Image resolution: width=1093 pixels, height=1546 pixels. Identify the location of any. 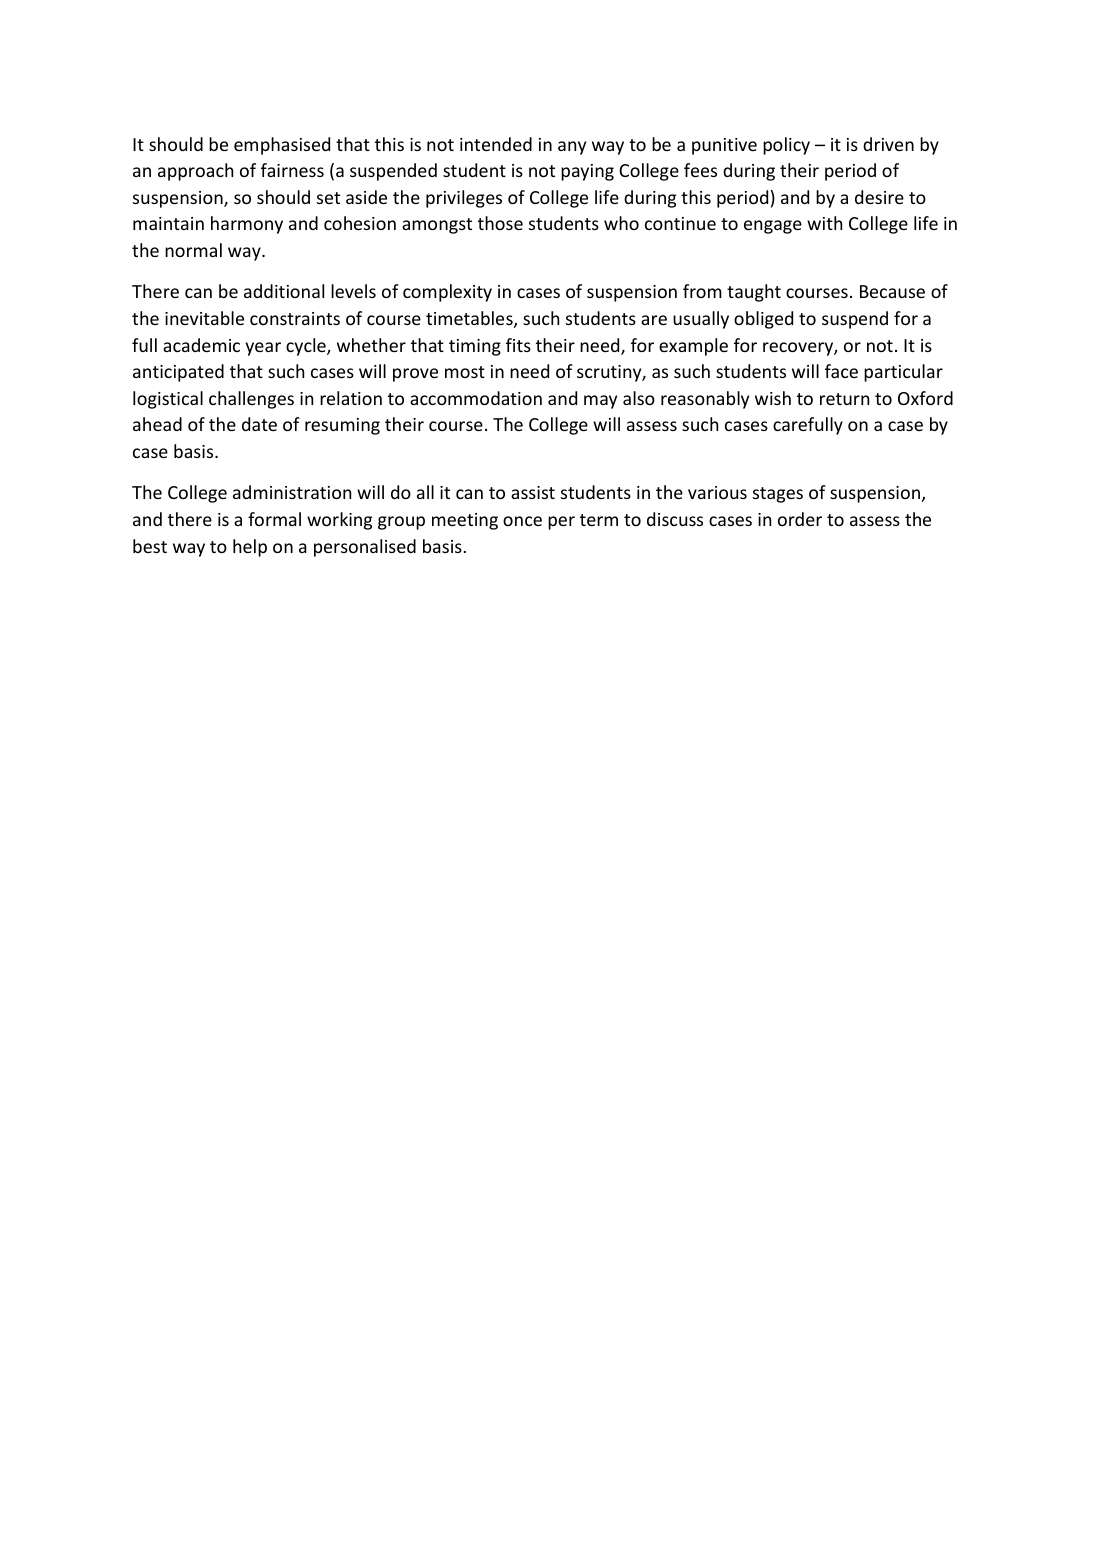
(572, 148).
